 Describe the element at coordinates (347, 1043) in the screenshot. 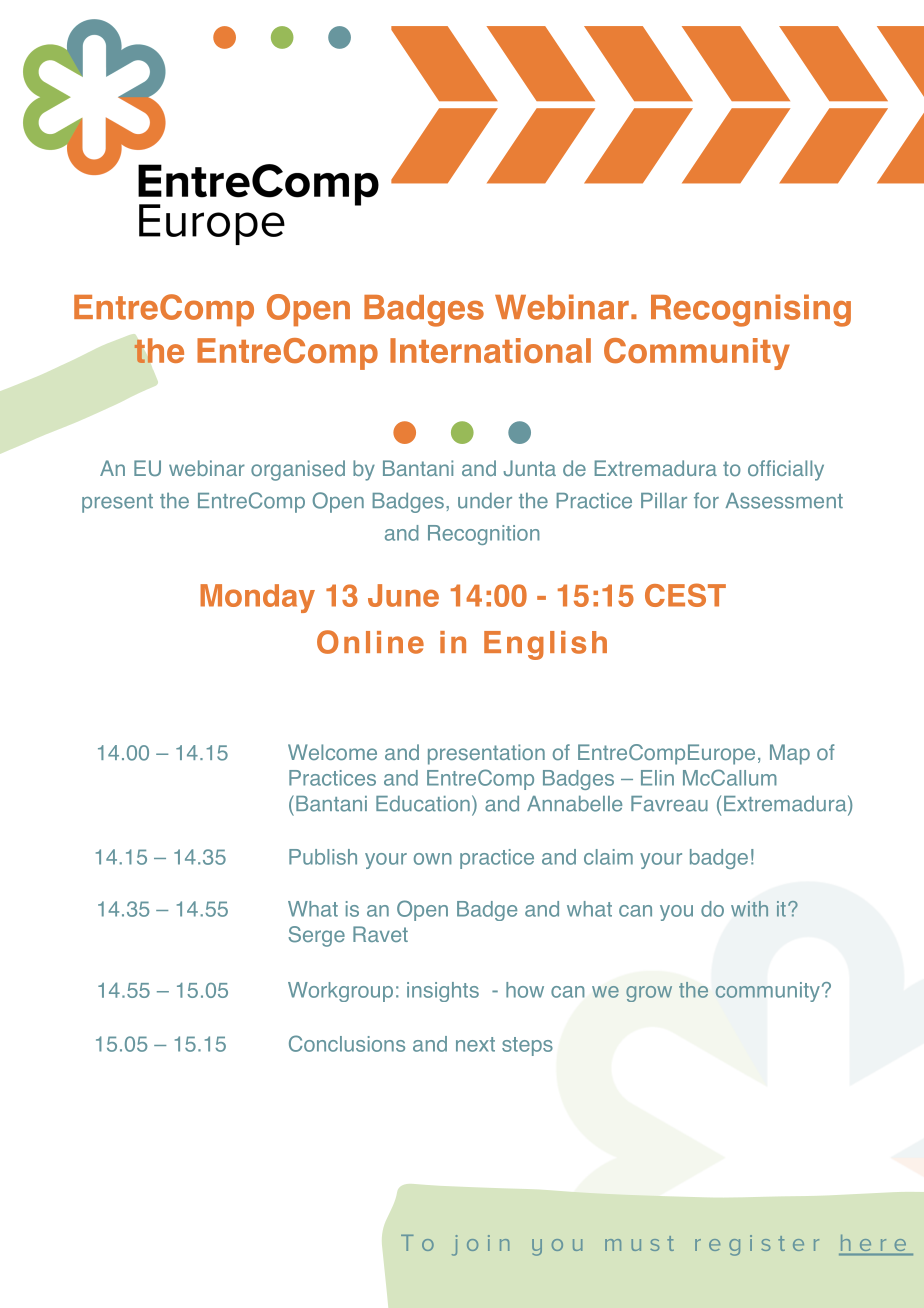

I see `Conclusions` at that location.
